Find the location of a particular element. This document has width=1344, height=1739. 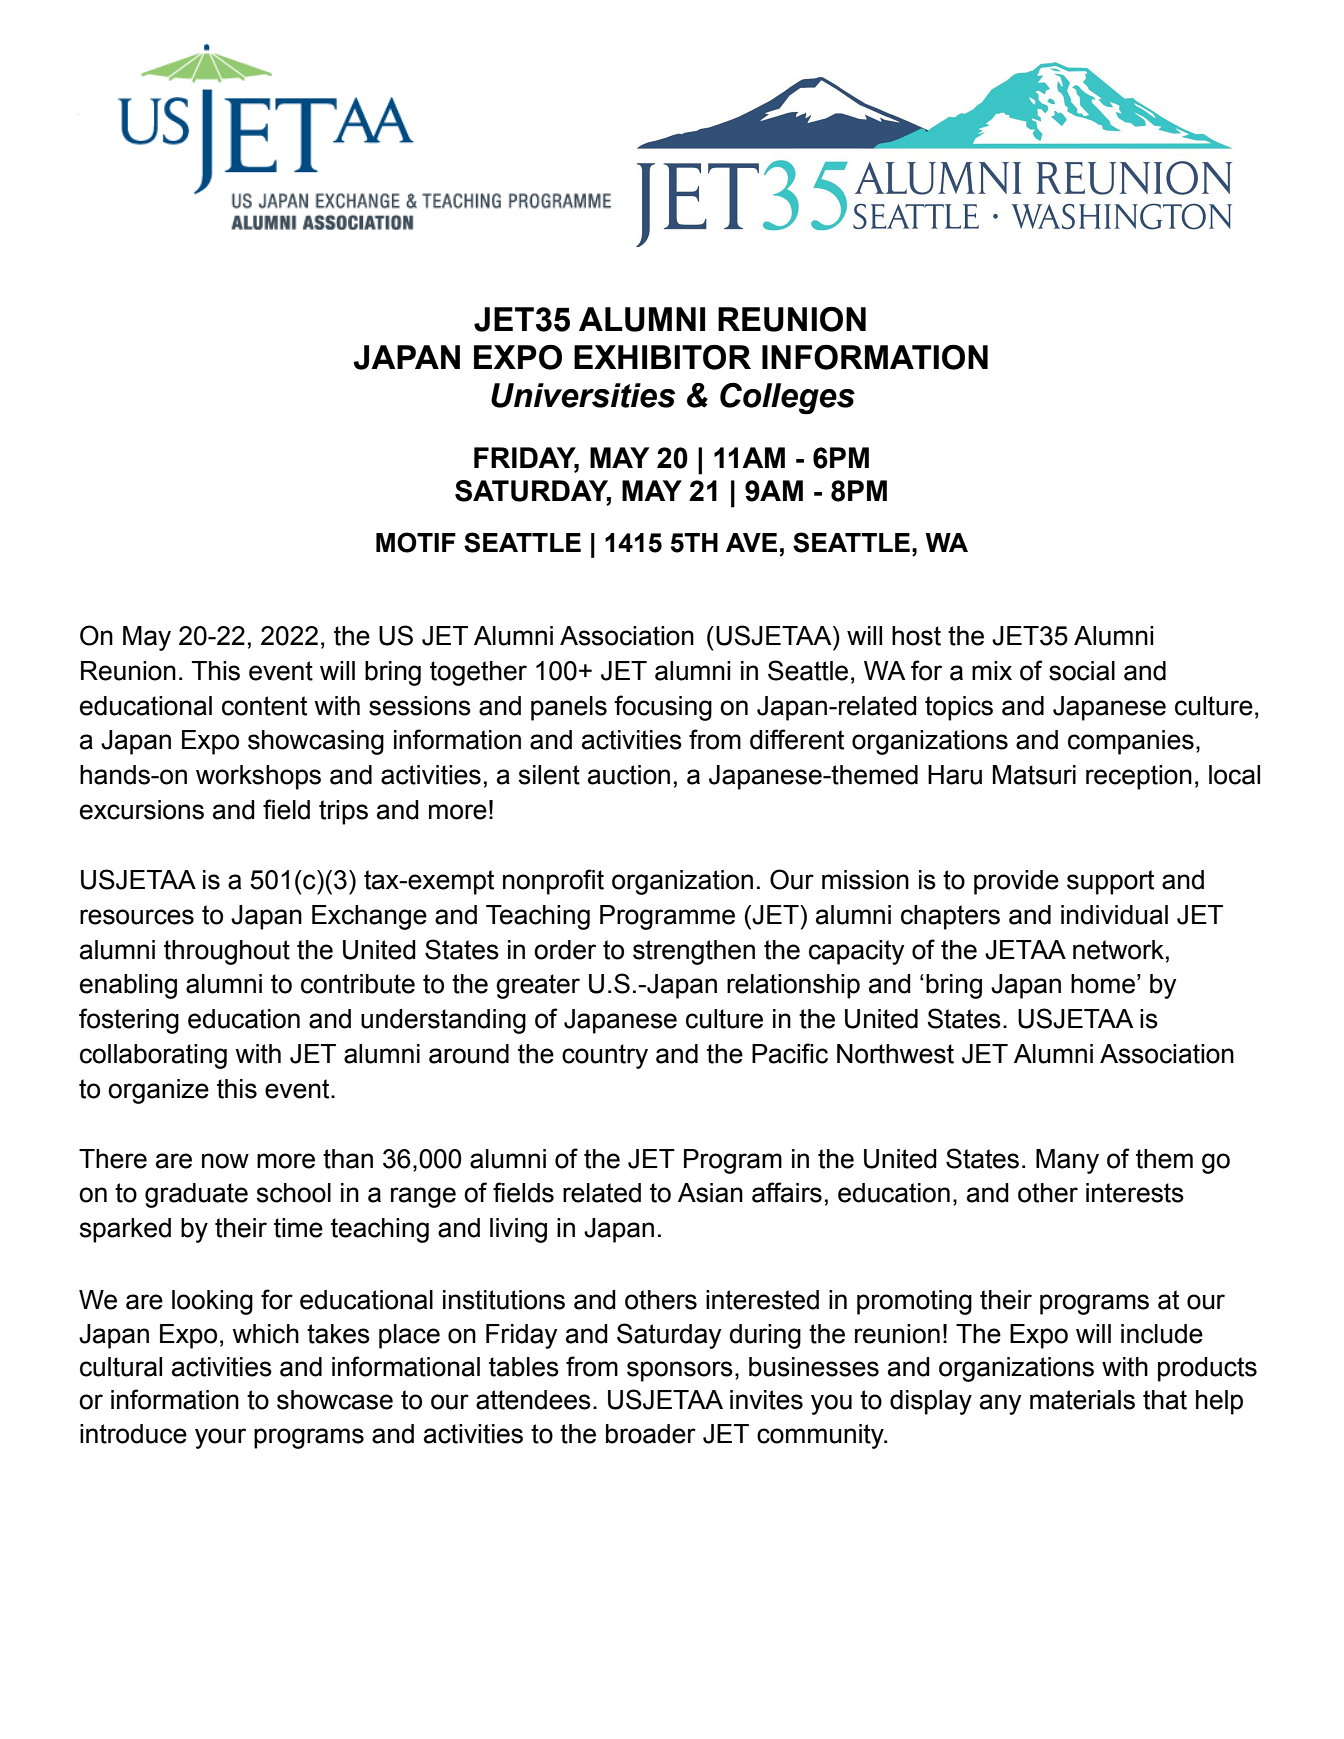

MOTIF is located at coordinates (416, 542).
